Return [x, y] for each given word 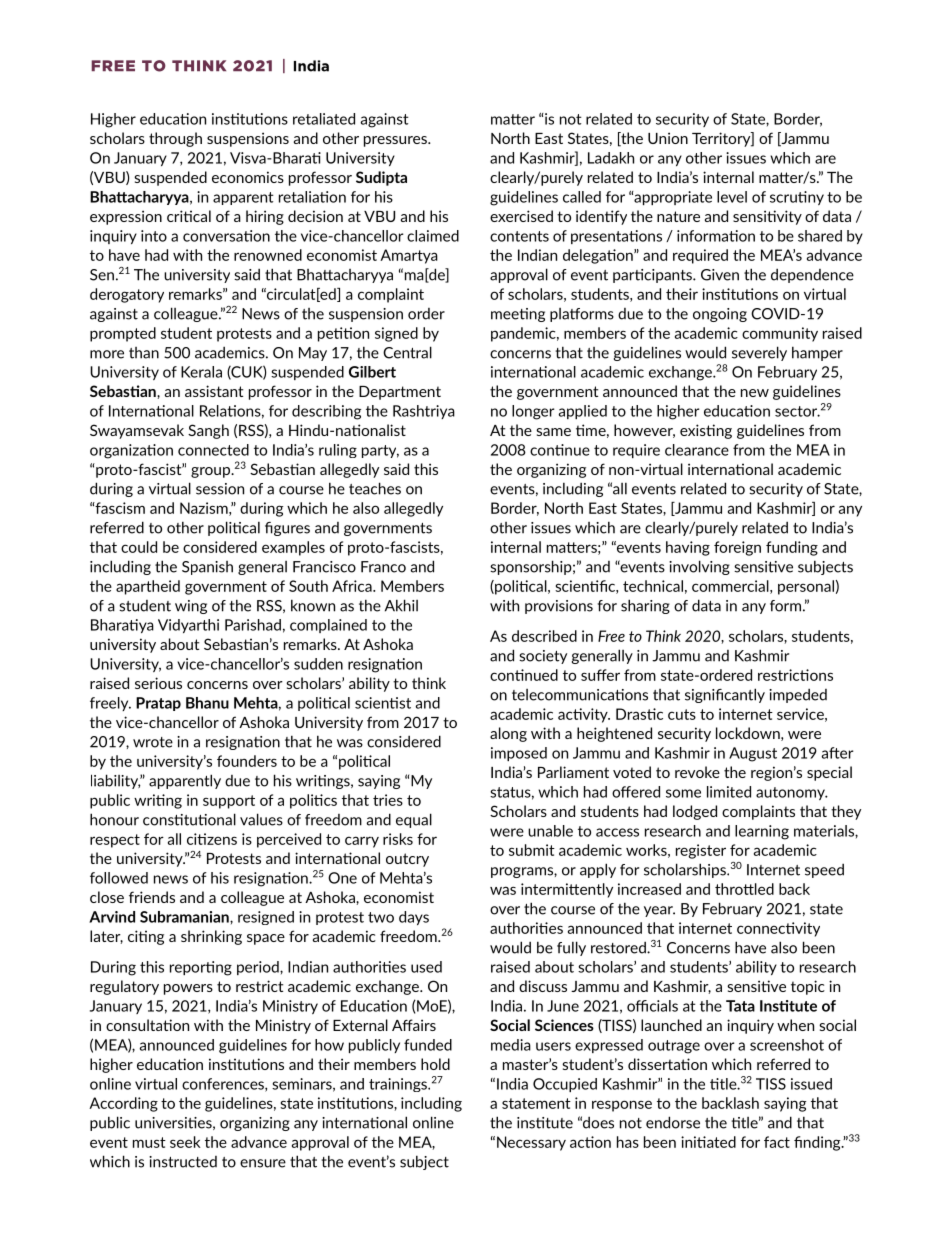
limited [729, 792]
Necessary [531, 1143]
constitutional [189, 819]
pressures [396, 141]
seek [185, 1142]
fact [777, 1142]
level [732, 197]
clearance [697, 450]
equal [414, 820]
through [175, 139]
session [220, 489]
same [553, 432]
